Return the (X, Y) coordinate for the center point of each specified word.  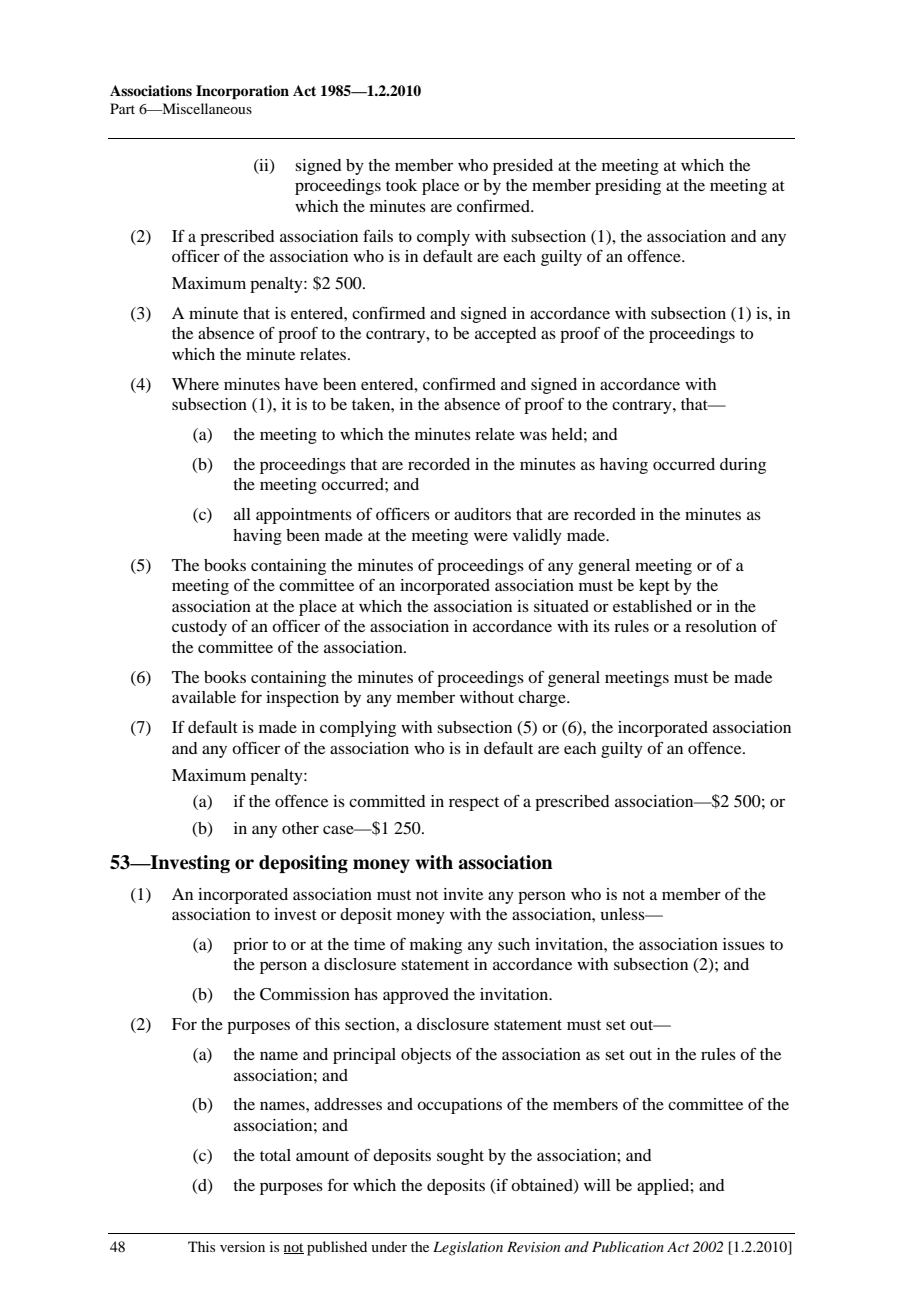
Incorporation (242, 92)
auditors (482, 514)
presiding (628, 187)
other (300, 828)
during (743, 466)
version (242, 1246)
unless (623, 914)
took (401, 185)
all (242, 514)
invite (463, 894)
